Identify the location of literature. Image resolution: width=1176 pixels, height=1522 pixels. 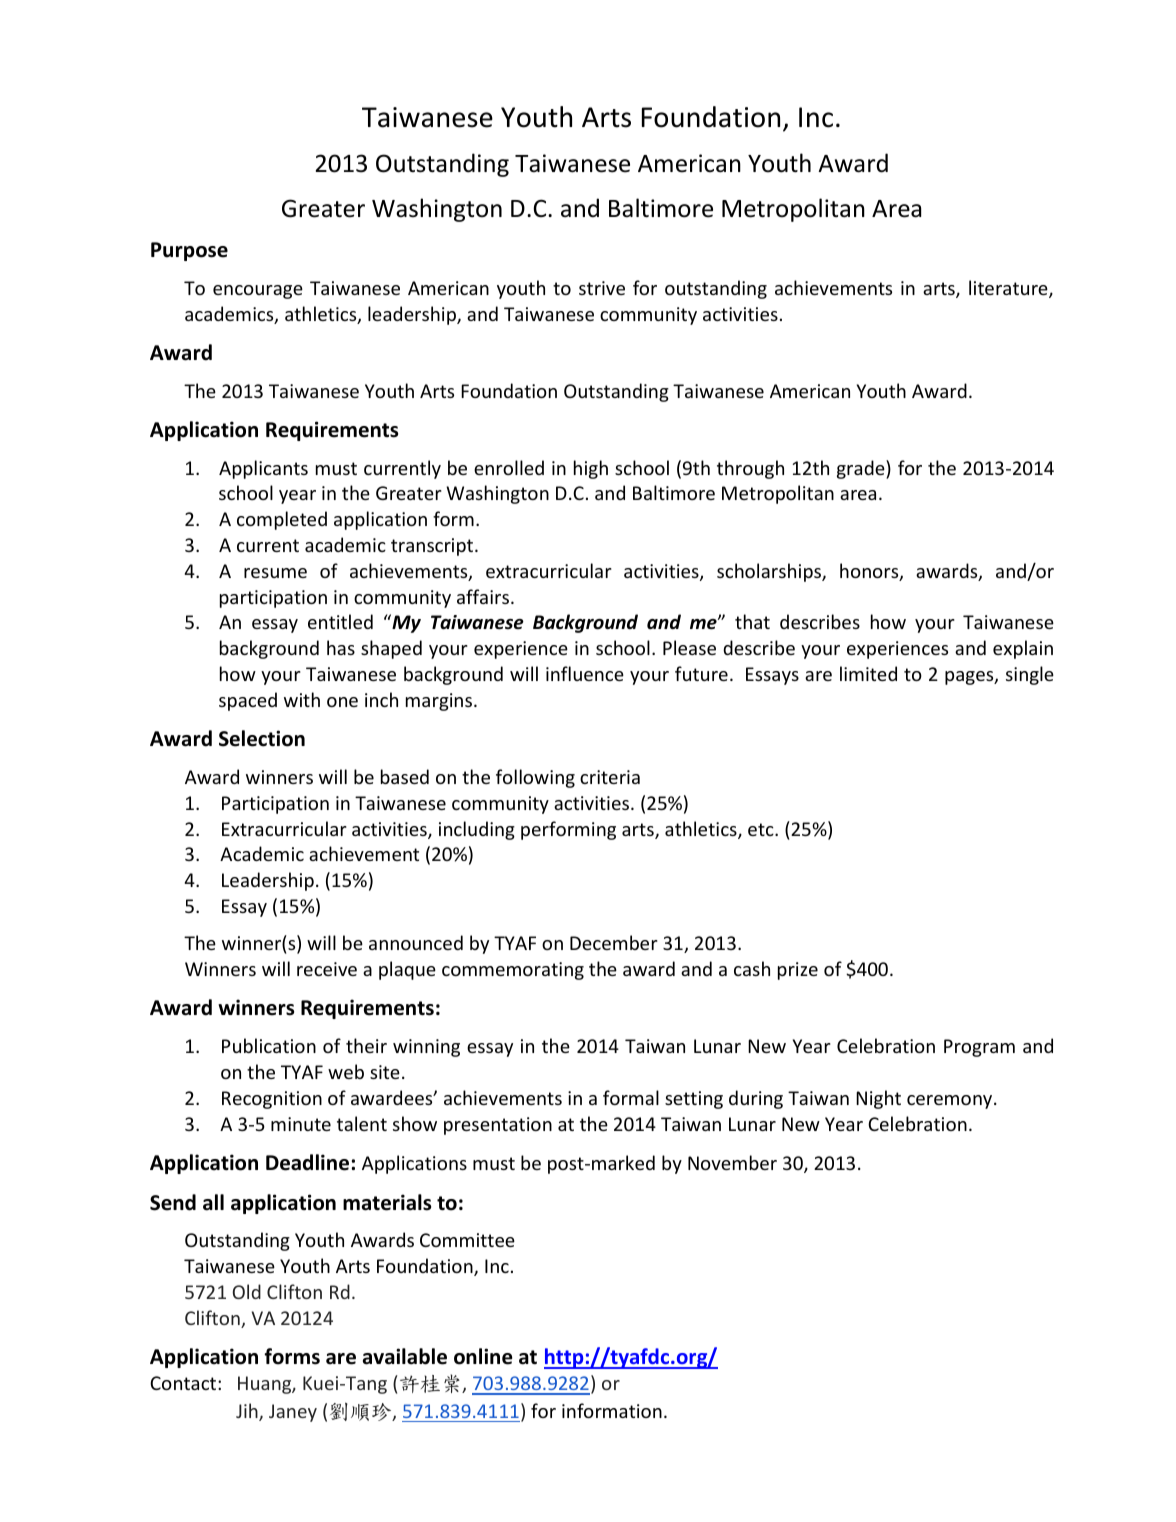
(1009, 289).
